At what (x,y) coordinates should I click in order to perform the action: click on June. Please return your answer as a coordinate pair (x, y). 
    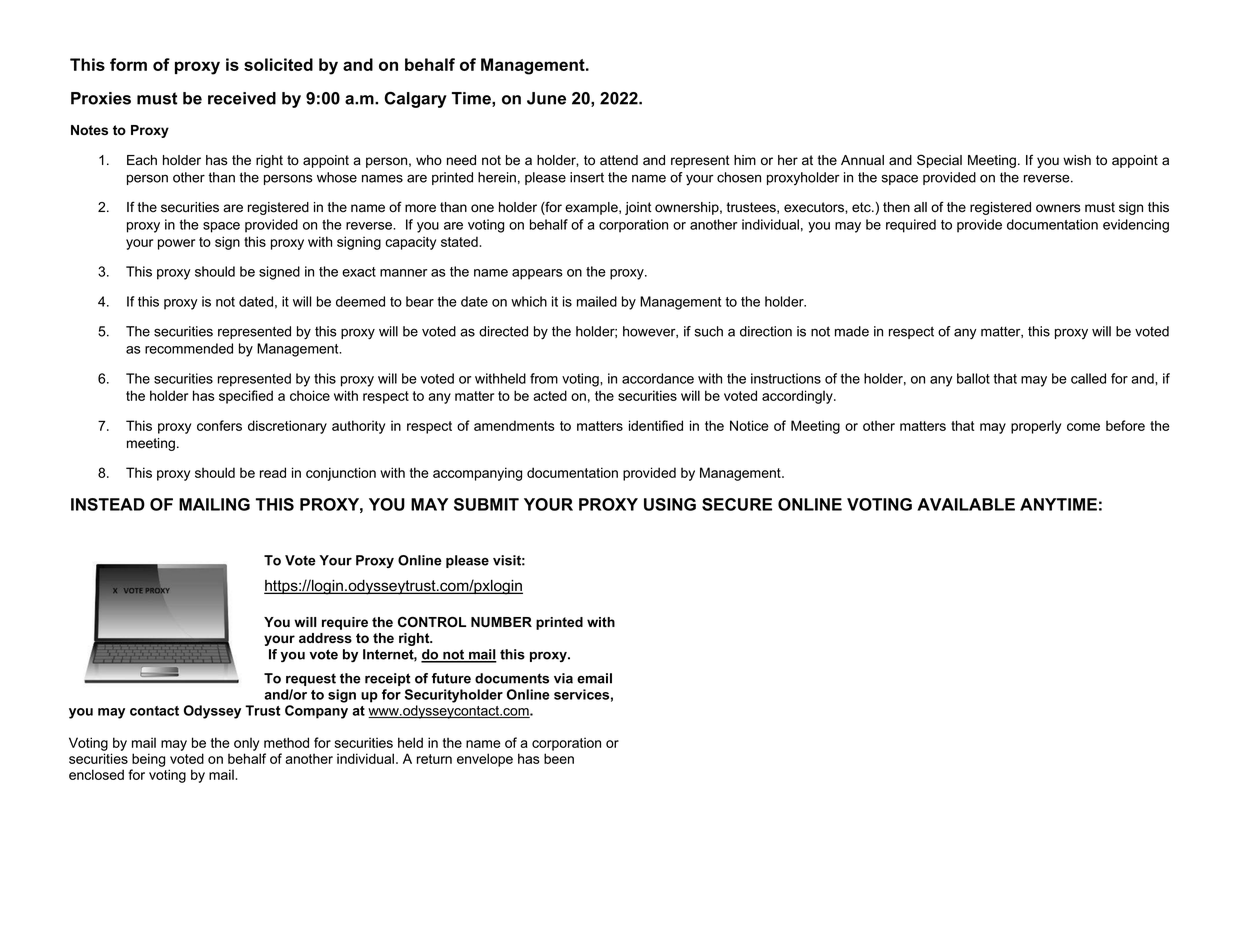
    Looking at the image, I should click on (546, 98).
